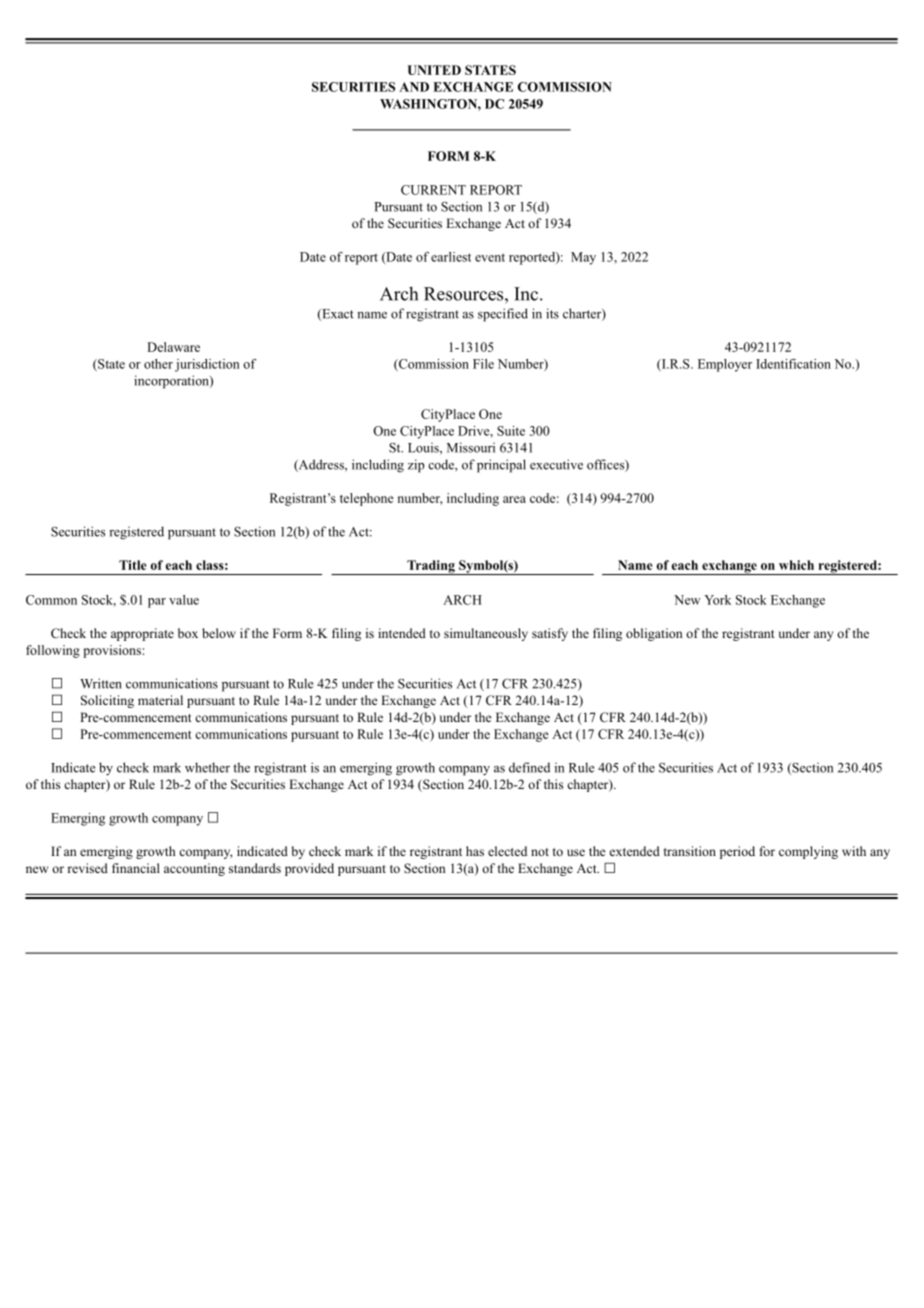  I want to click on File, so click(483, 364).
